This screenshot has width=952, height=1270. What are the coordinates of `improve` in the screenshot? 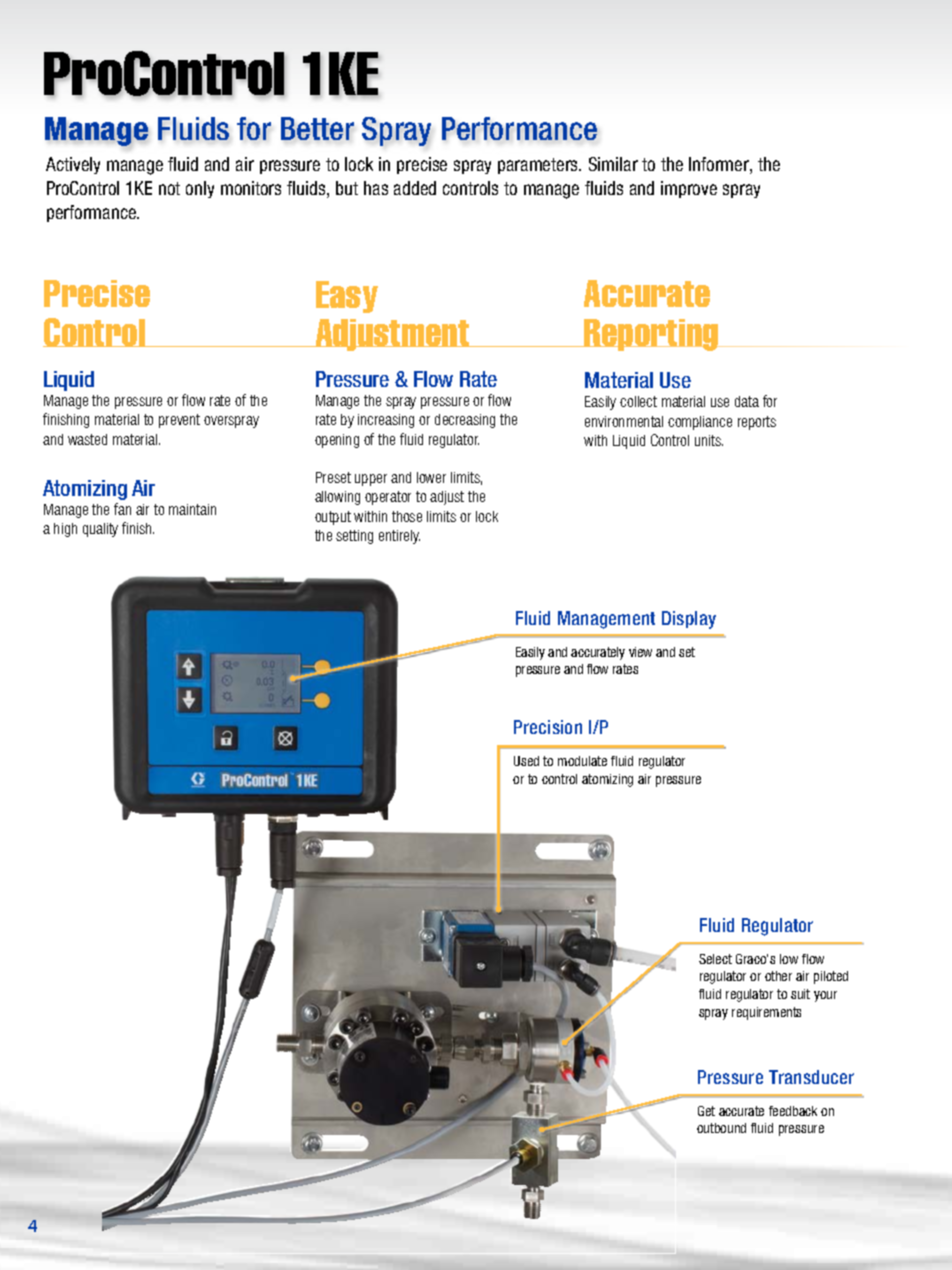 It's located at (689, 189).
